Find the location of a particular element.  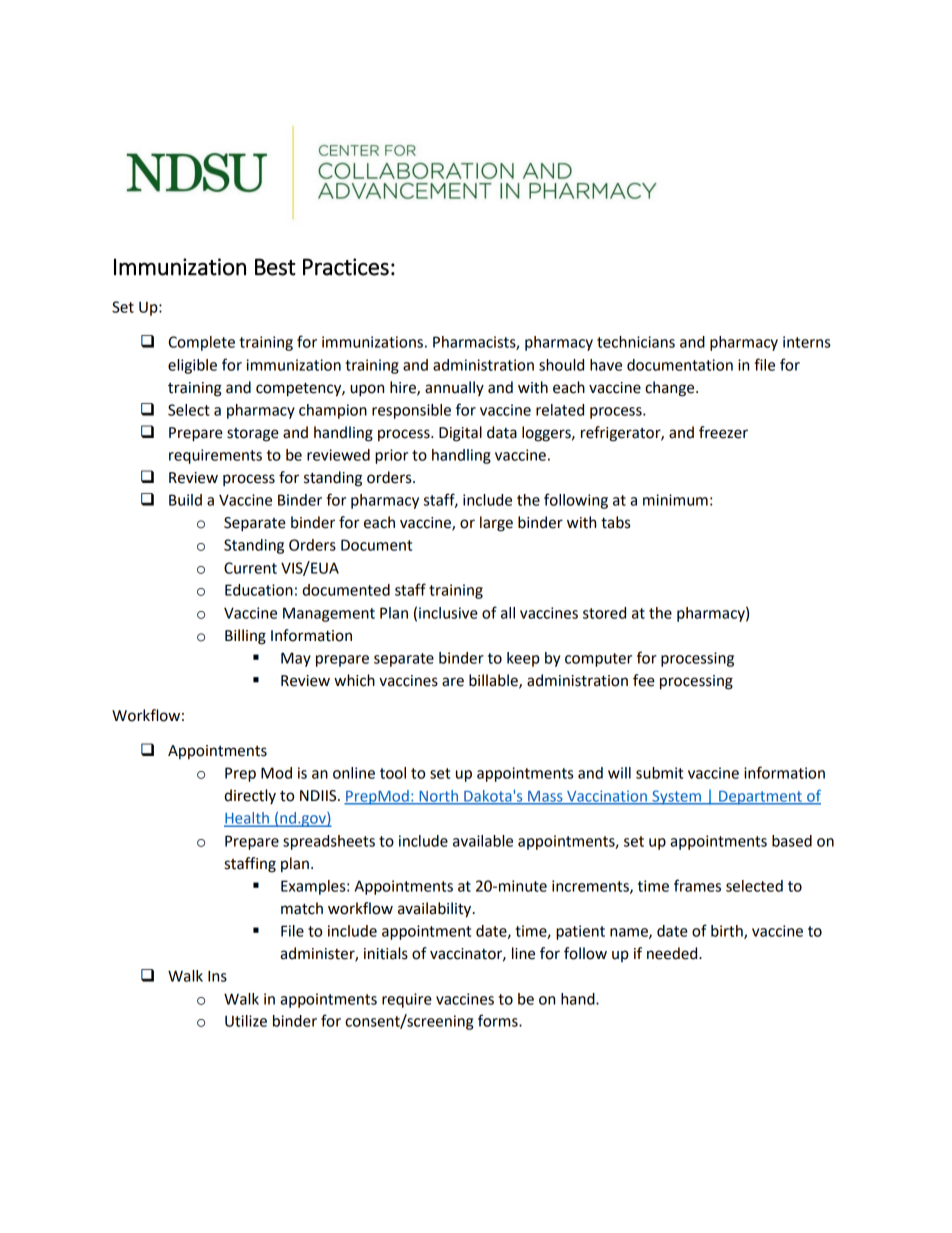

keep is located at coordinates (523, 659).
